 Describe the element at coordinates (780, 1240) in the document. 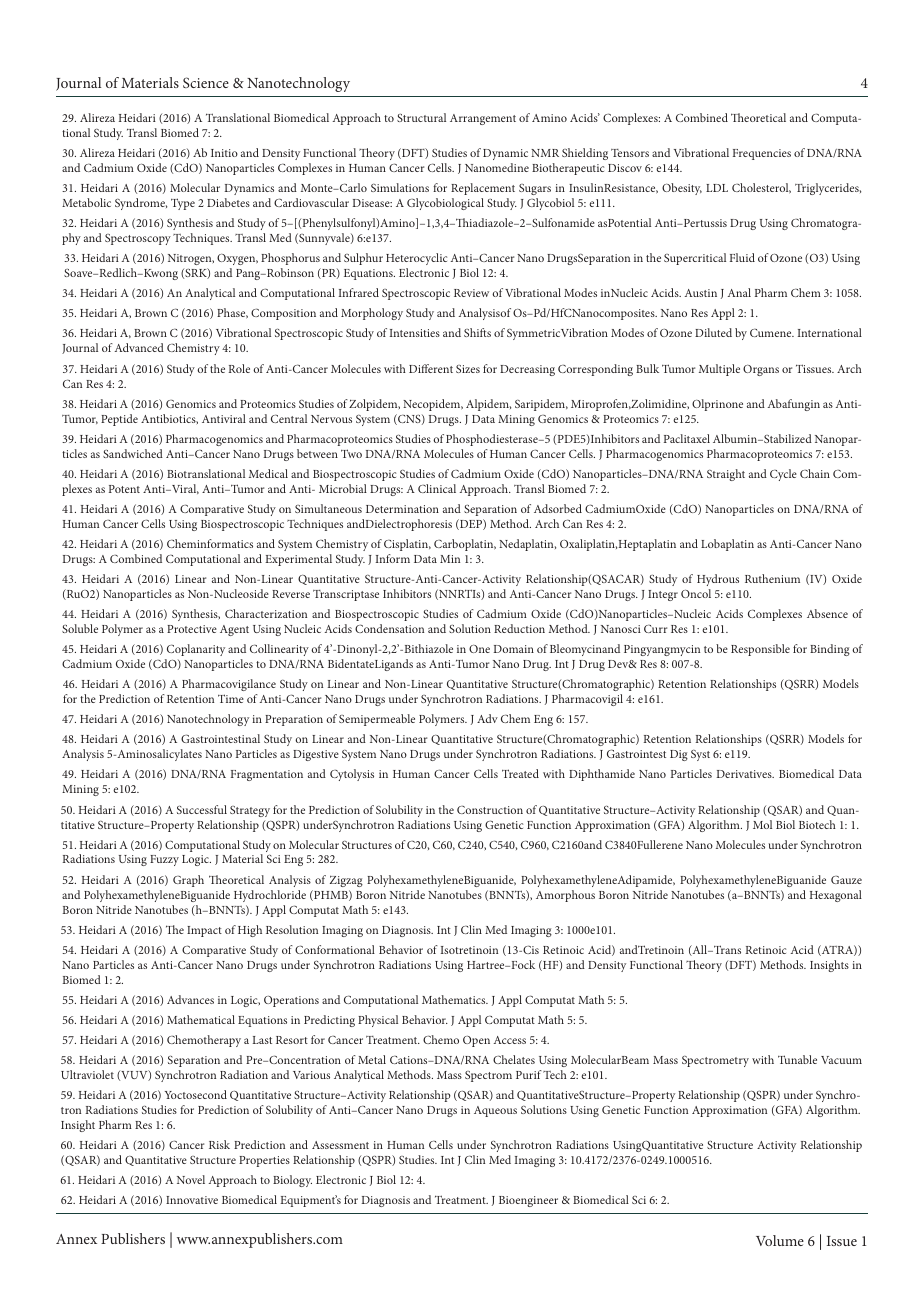

I see `Volume` at that location.
